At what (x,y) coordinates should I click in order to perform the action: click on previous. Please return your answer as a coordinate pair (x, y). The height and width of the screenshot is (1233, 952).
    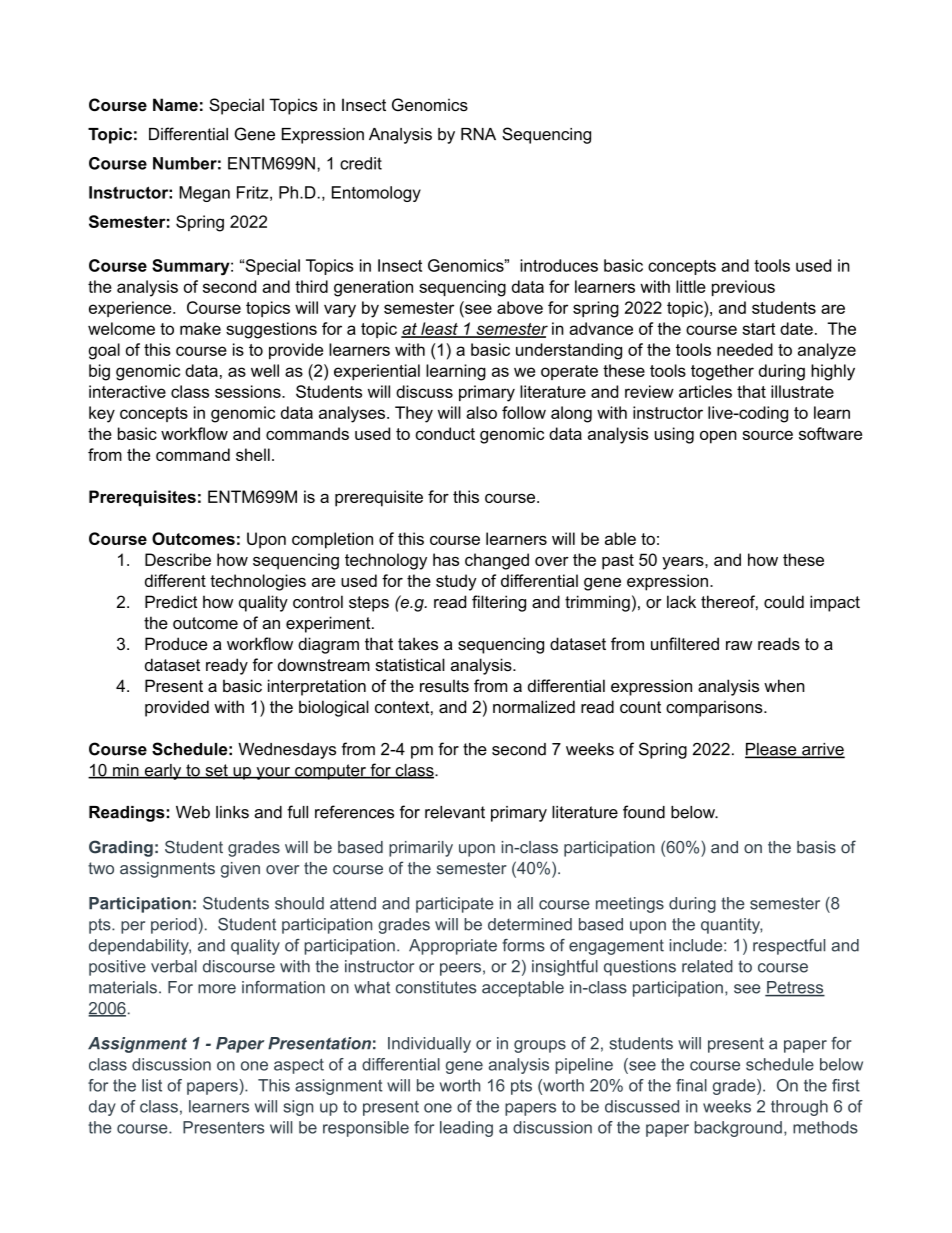
    Looking at the image, I should click on (743, 288).
